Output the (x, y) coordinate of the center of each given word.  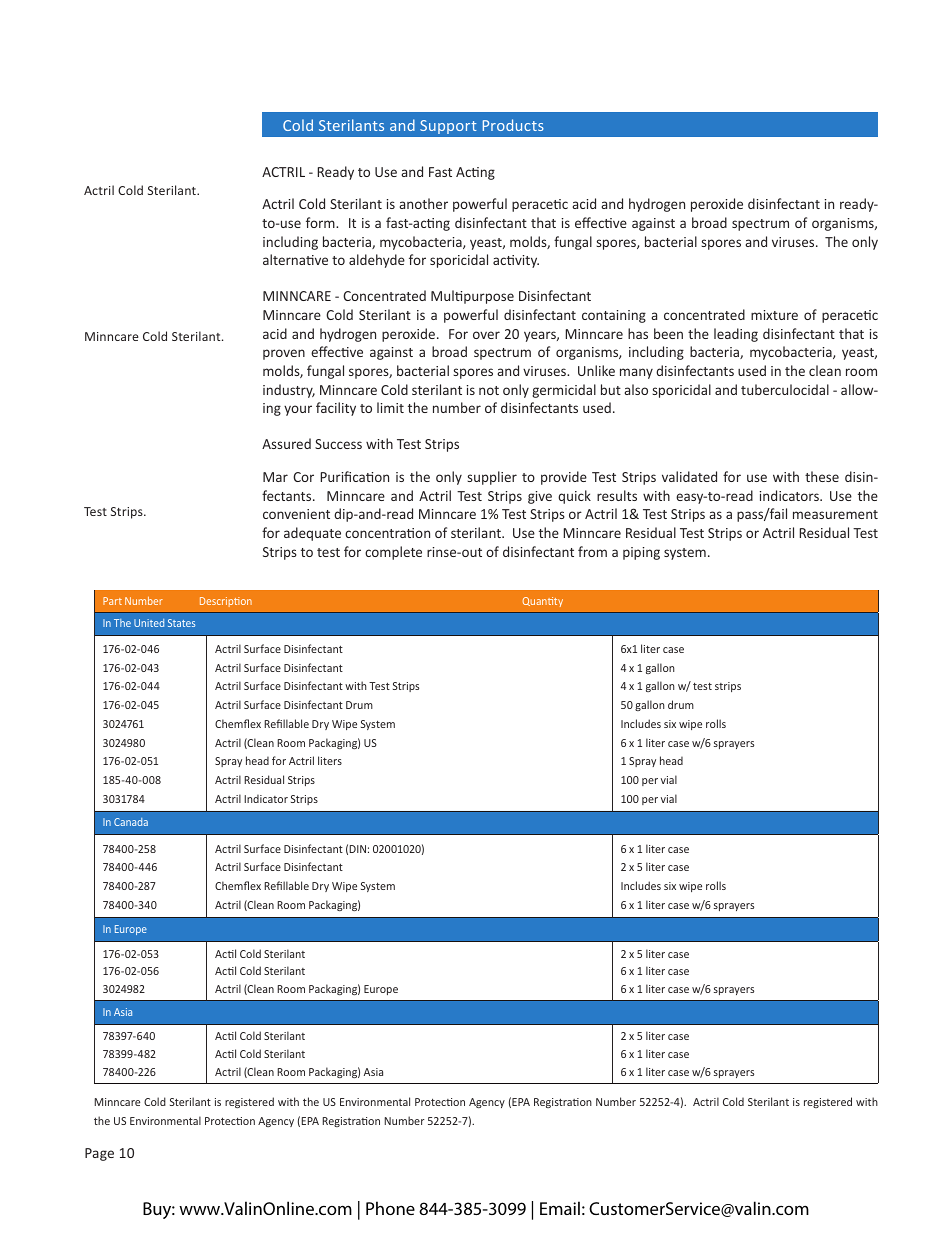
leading (736, 335)
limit (390, 407)
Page (99, 1154)
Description (226, 602)
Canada (131, 822)
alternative (295, 259)
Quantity (543, 602)
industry (289, 391)
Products (513, 125)
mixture (774, 315)
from (592, 551)
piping (641, 553)
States (181, 623)
